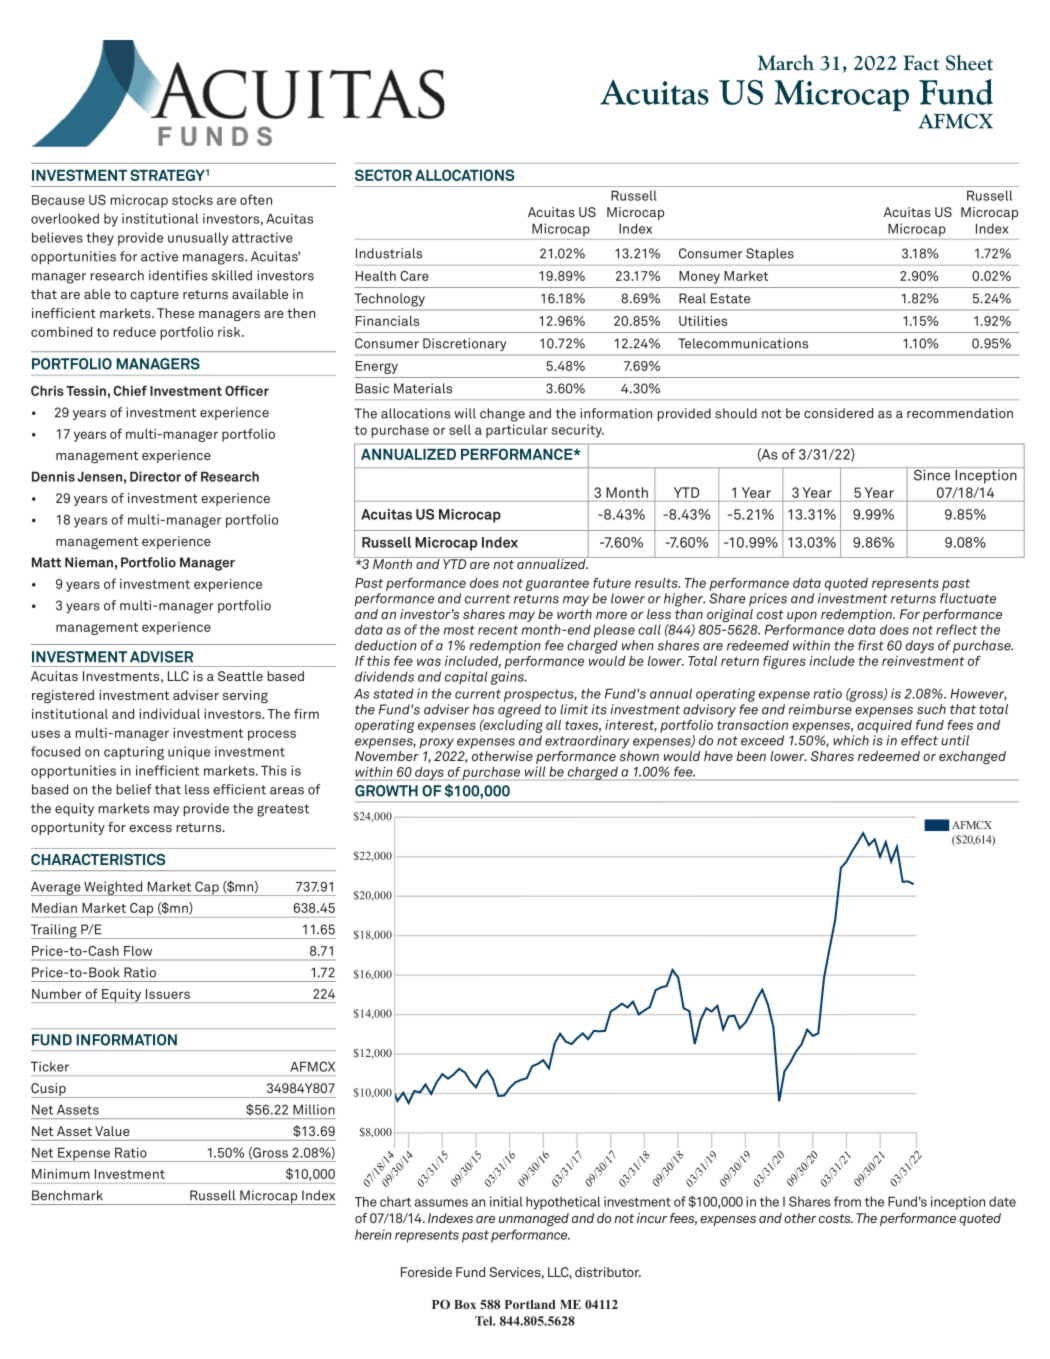 The image size is (1050, 1359). What do you see at coordinates (386, 791) in the screenshot?
I see `GROWTH` at bounding box center [386, 791].
